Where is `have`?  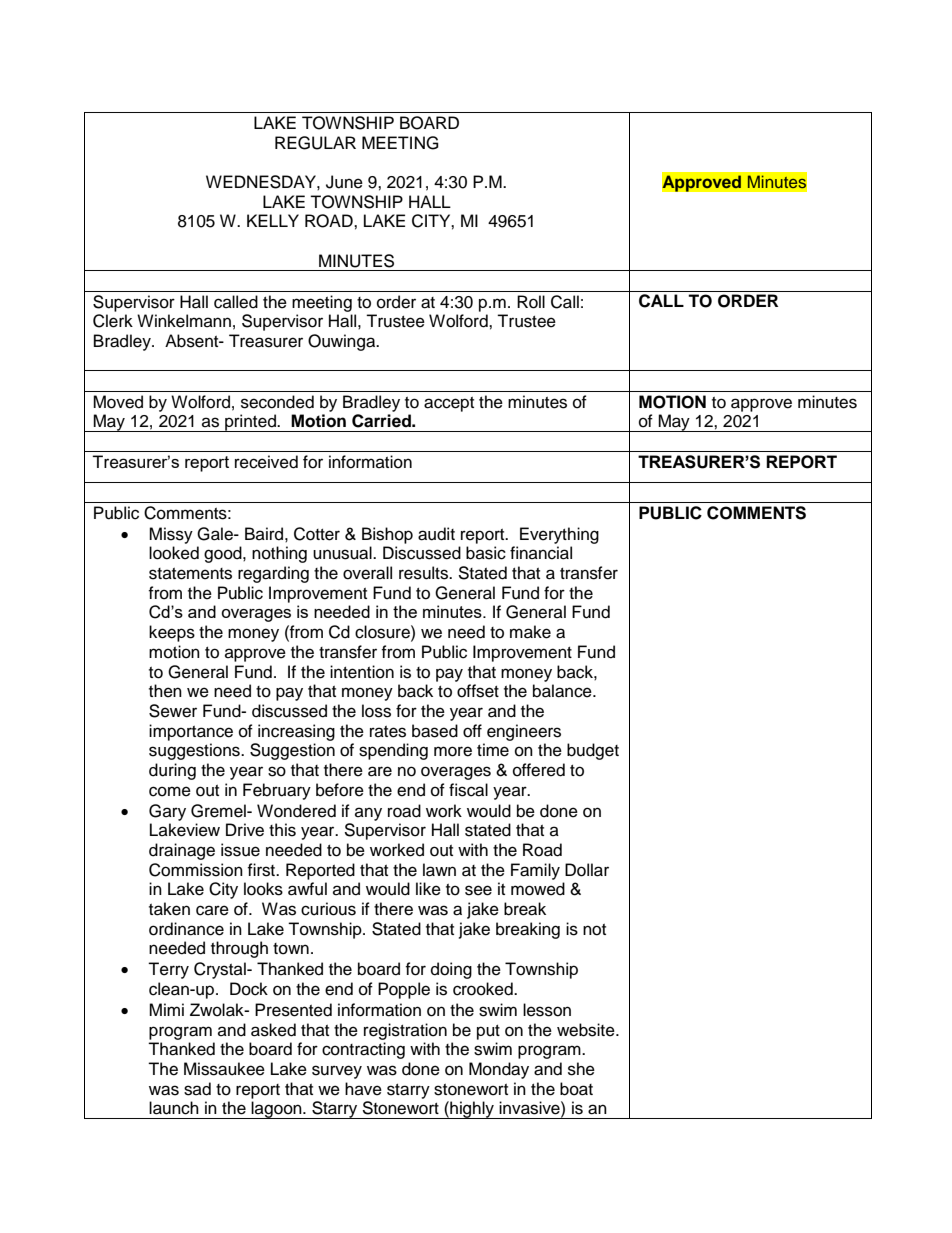
have is located at coordinates (363, 1089).
